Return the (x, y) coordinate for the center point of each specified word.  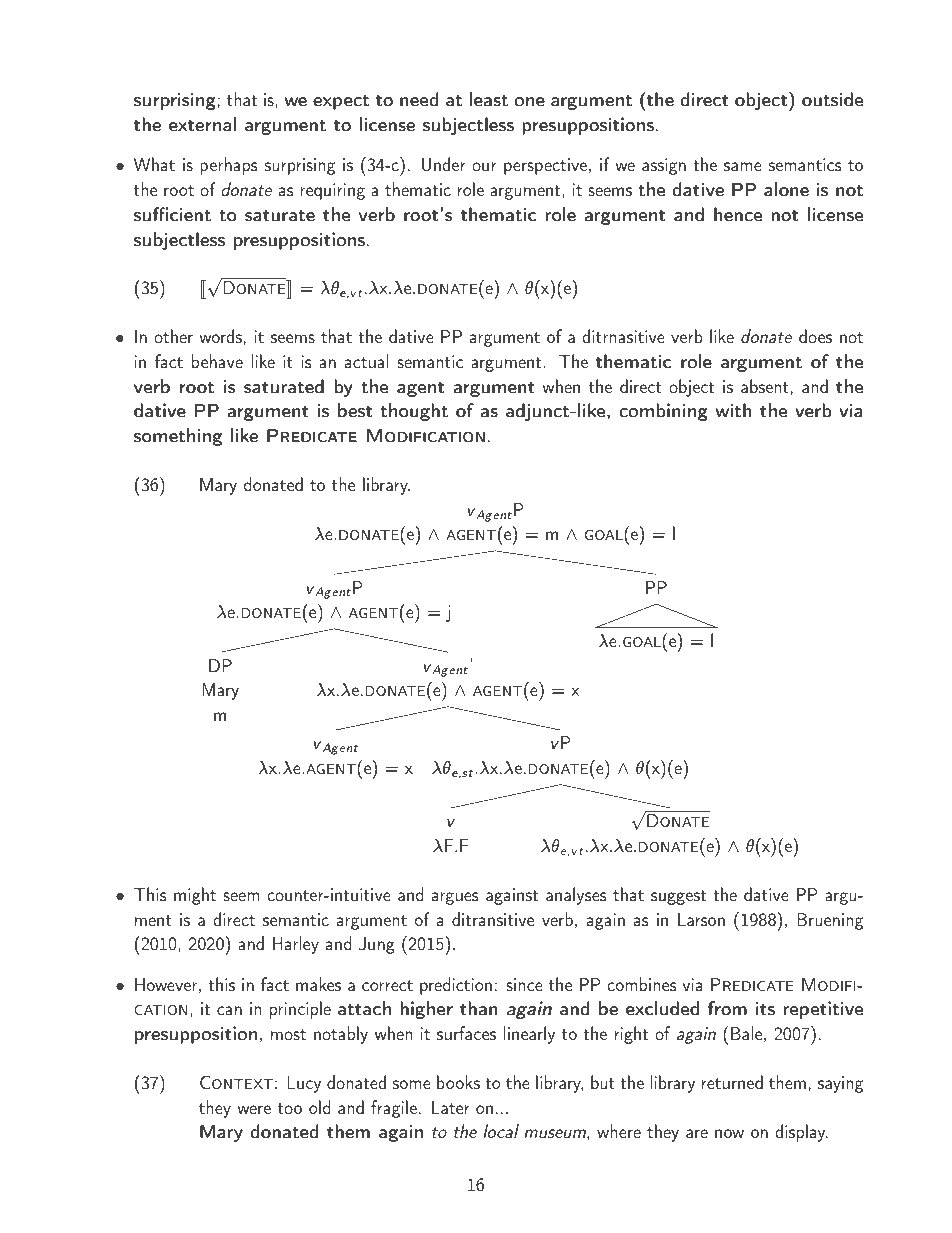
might (195, 896)
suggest (678, 897)
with (734, 410)
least (489, 99)
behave (217, 361)
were (254, 1109)
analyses (576, 896)
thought (414, 412)
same (742, 166)
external (202, 124)
